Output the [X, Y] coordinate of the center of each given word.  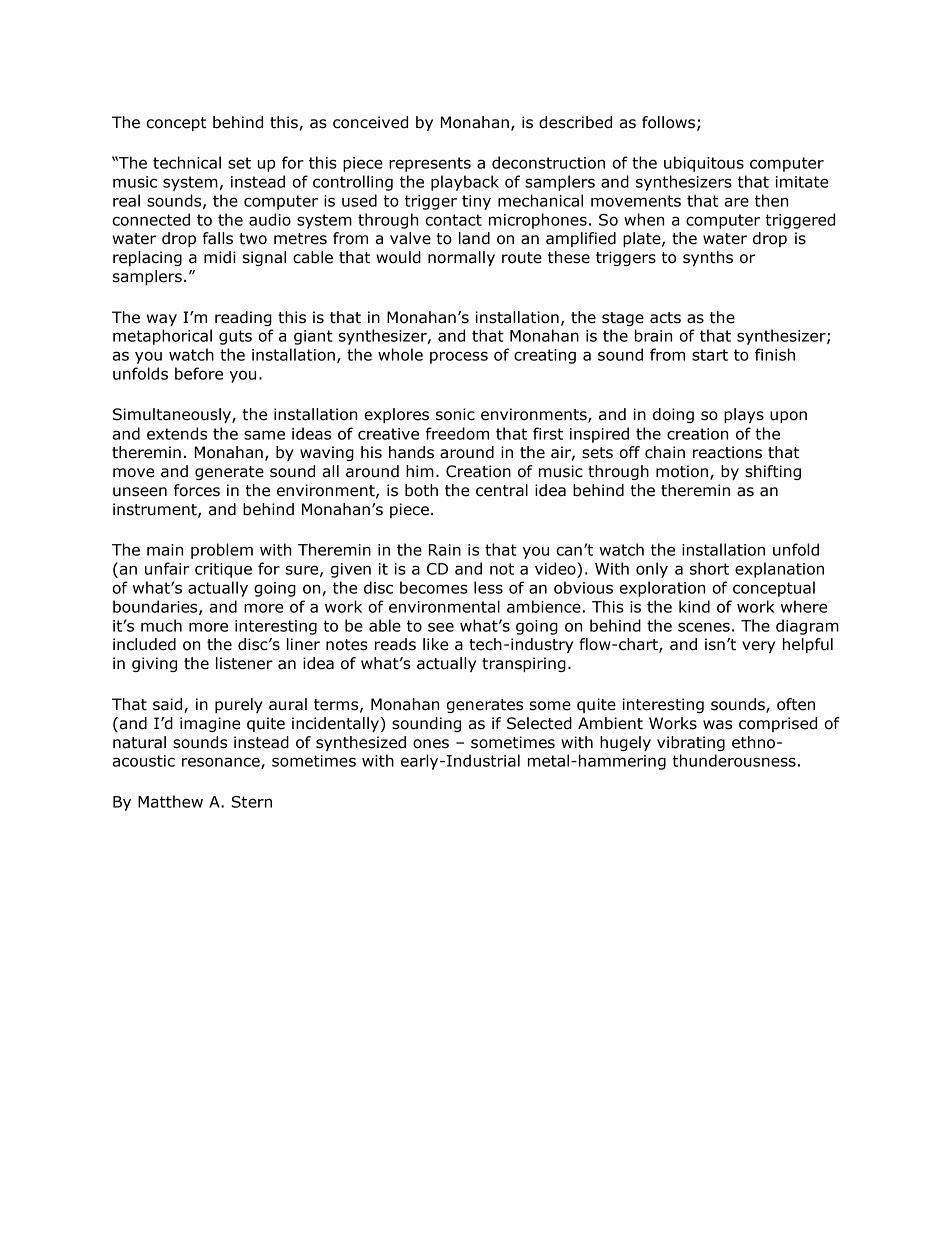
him [420, 471]
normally [461, 258]
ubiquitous [704, 164]
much [161, 625]
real [126, 200]
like [435, 644]
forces [197, 490]
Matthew [170, 801]
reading [243, 318]
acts [665, 318]
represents [430, 164]
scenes [704, 627]
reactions [727, 452]
